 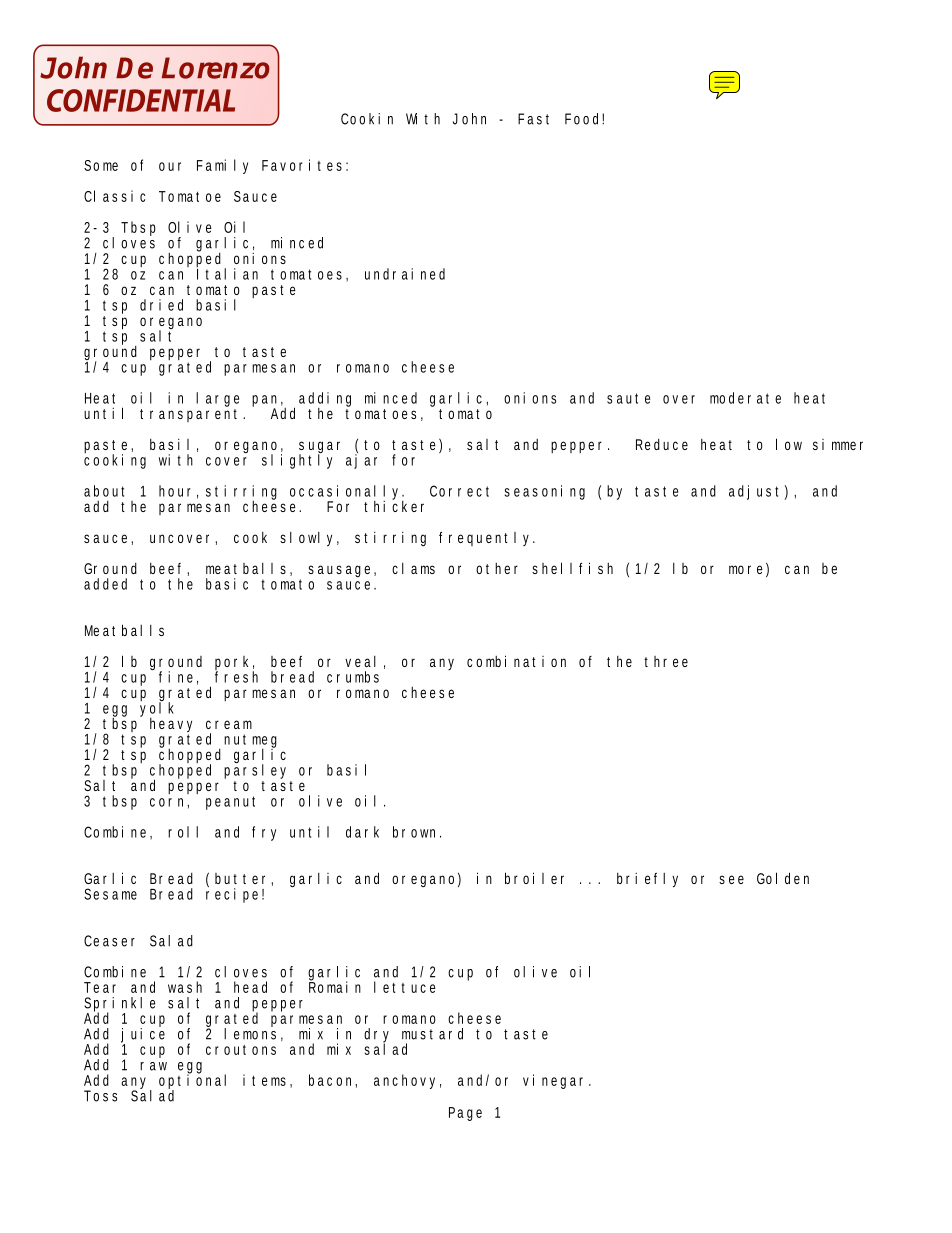 I want to click on dark, so click(x=362, y=832).
